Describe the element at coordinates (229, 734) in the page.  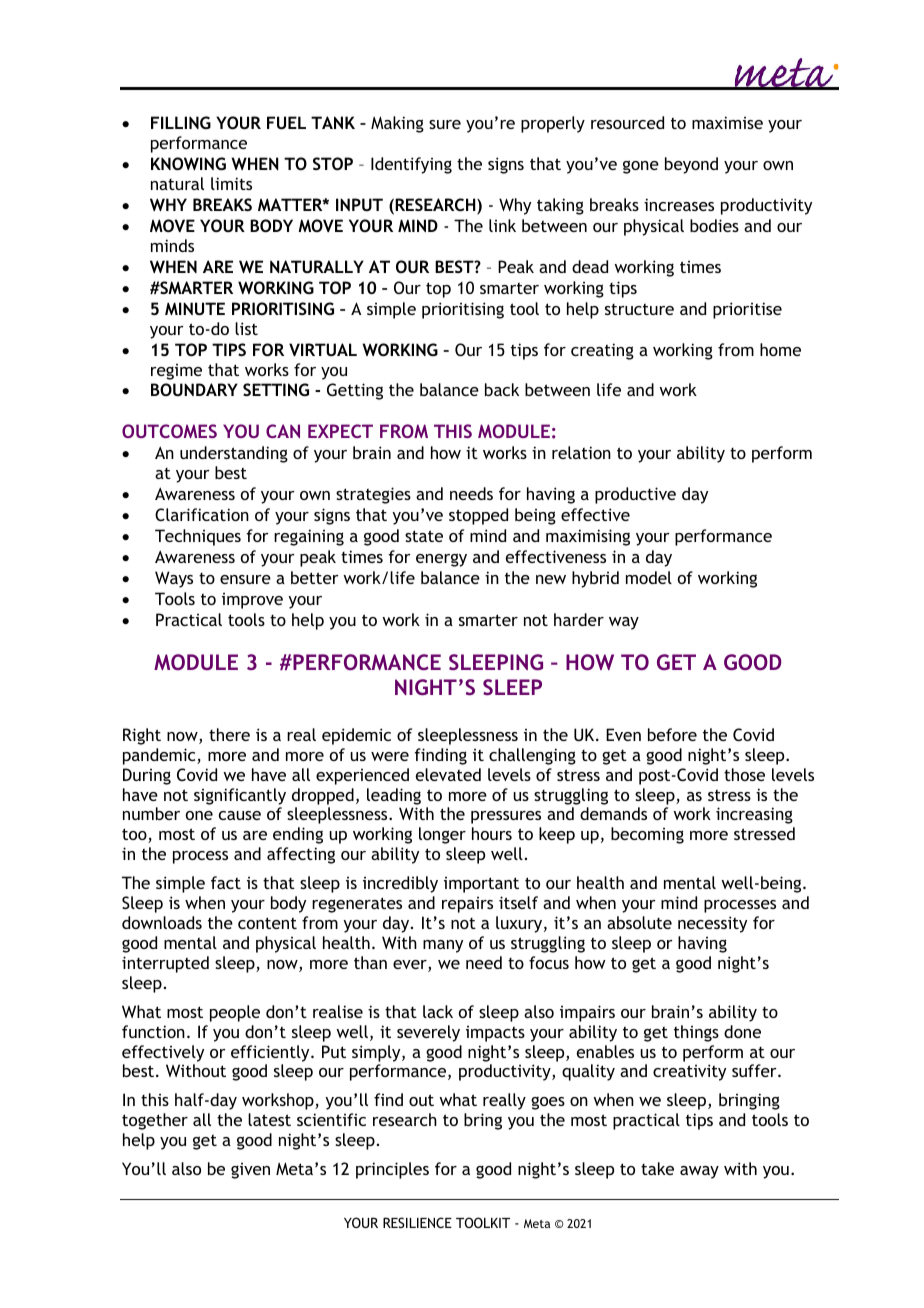
I see `there` at that location.
